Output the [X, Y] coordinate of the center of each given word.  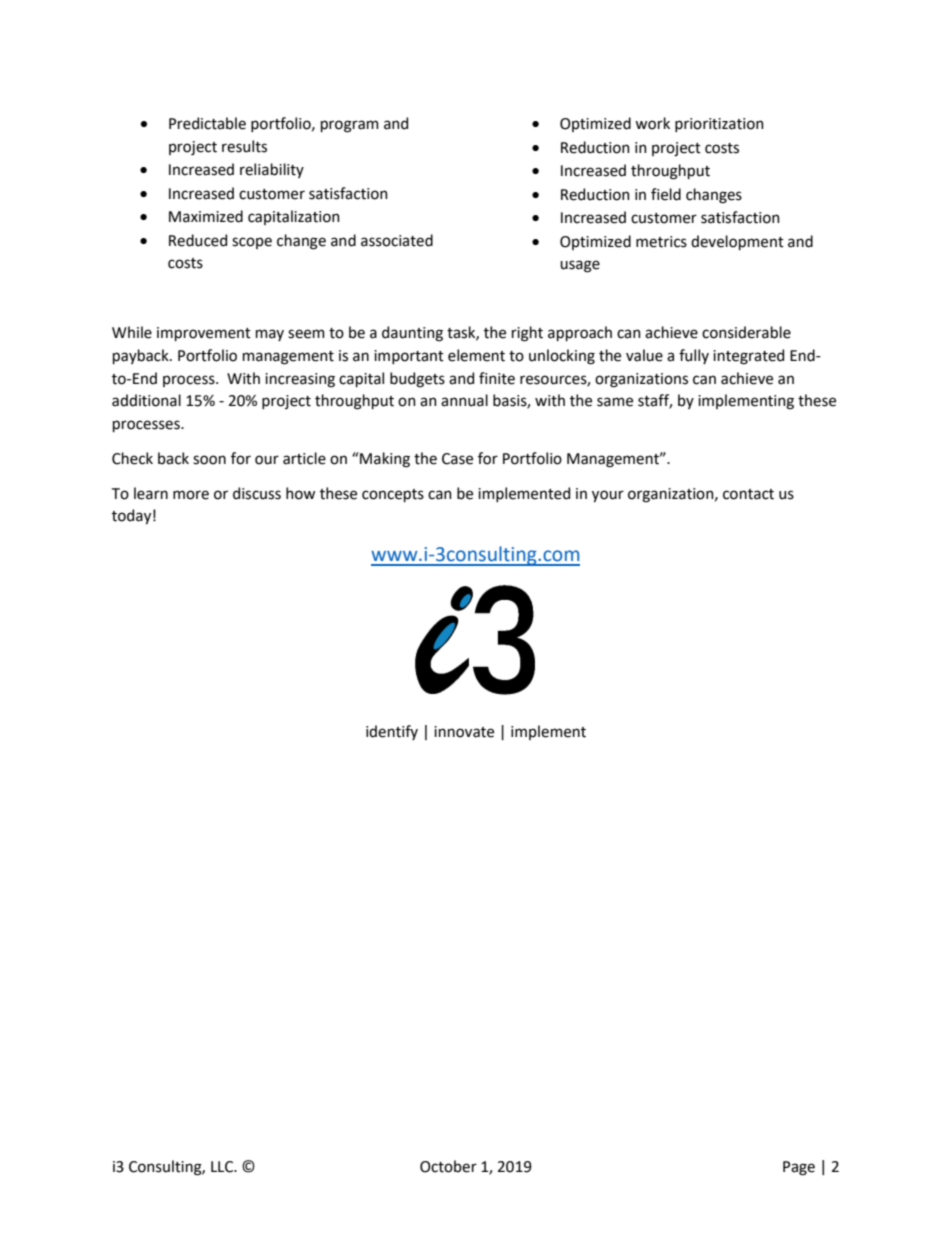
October [448, 1166]
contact [748, 494]
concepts [393, 495]
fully [694, 356]
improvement [204, 334]
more [191, 495]
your [608, 496]
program [350, 126]
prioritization [719, 125]
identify [392, 732]
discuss [257, 493]
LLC [223, 1167]
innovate [464, 732]
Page [799, 1168]
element [476, 355]
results [244, 146]
